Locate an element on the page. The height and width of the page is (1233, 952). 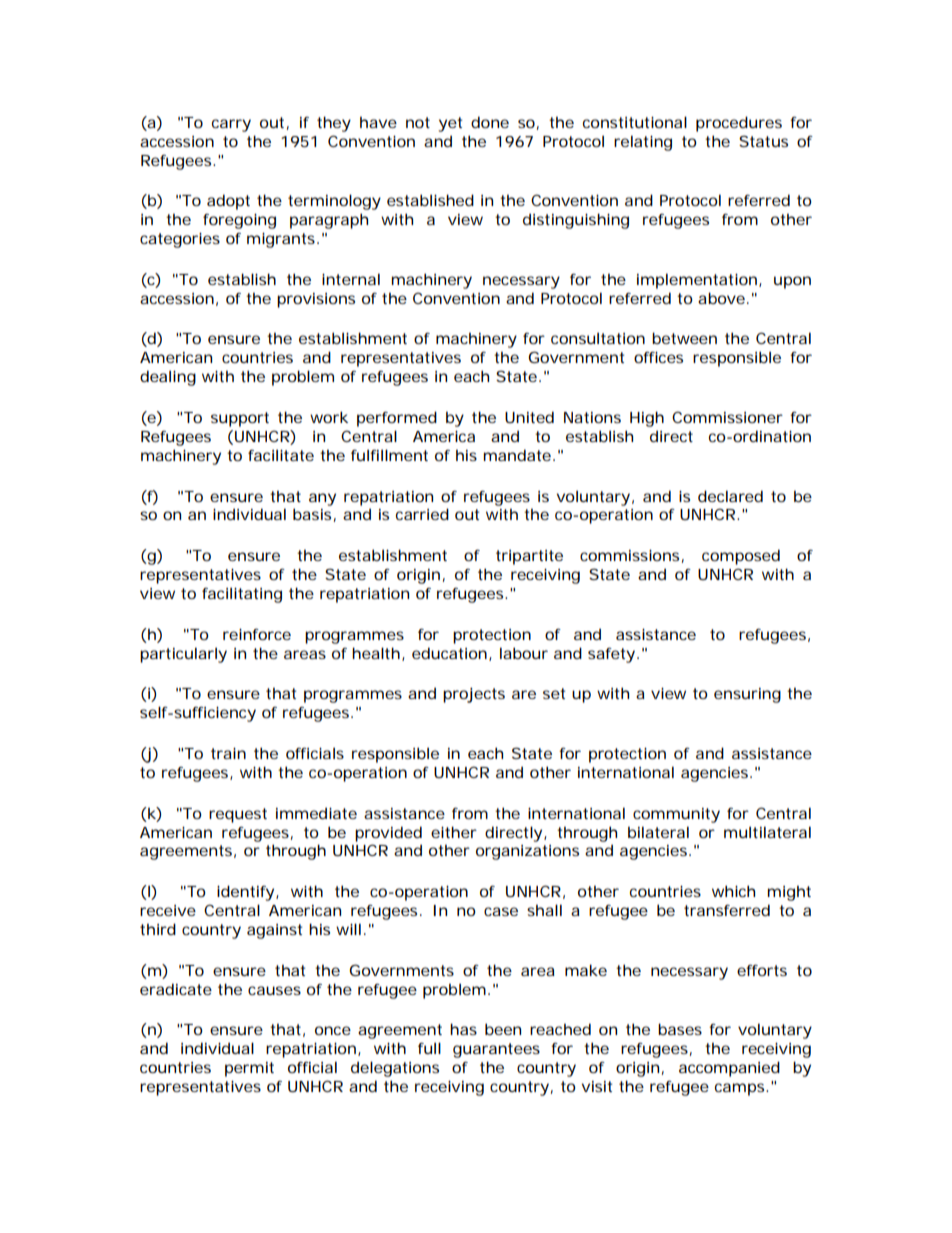
facilitating is located at coordinates (242, 595).
